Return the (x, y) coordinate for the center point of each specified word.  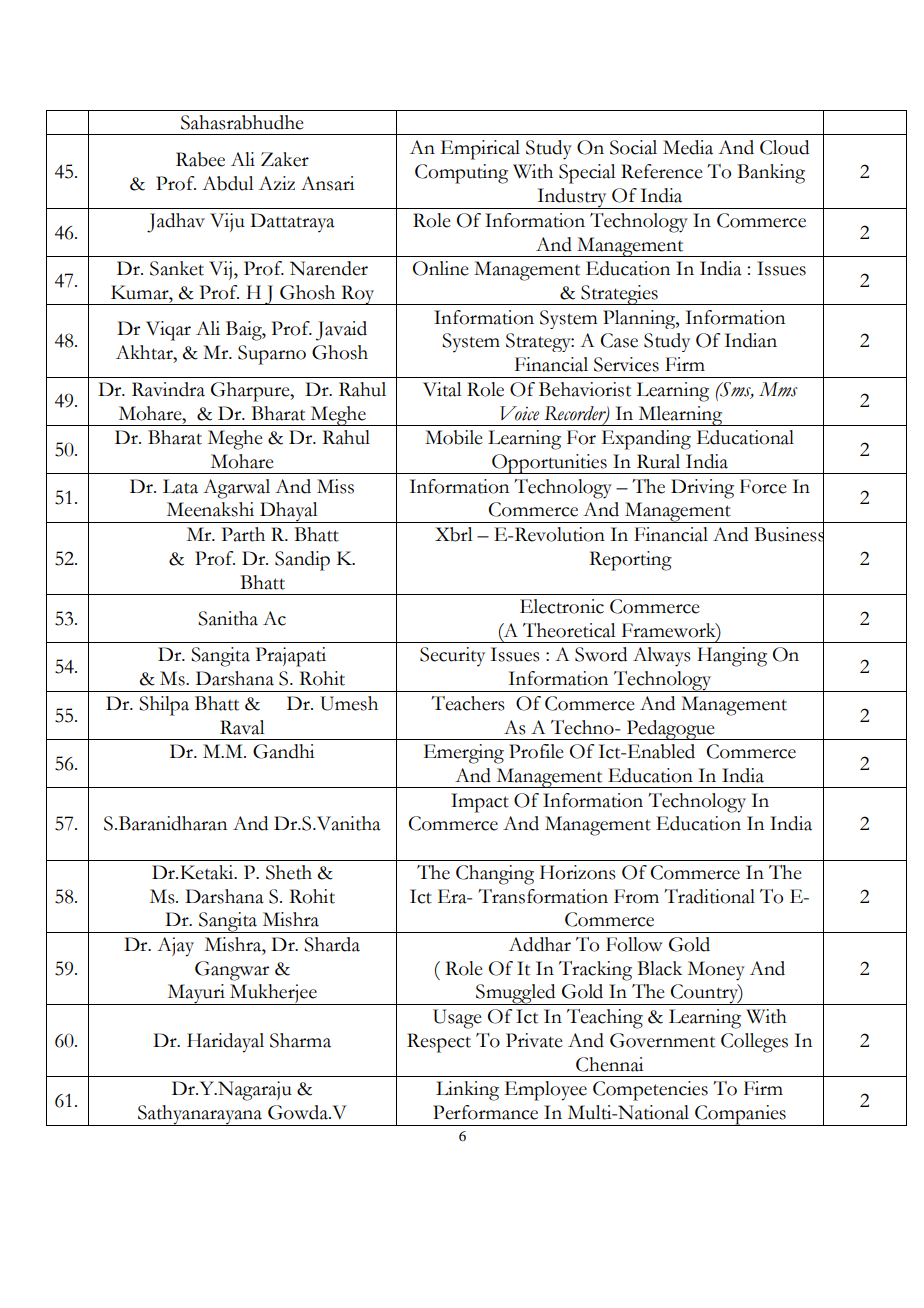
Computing (461, 174)
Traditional (709, 896)
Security (452, 657)
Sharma (300, 1040)
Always (662, 657)
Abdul (228, 183)
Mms (778, 389)
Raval (242, 727)
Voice (519, 413)
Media (688, 147)
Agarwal (236, 489)
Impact (480, 803)
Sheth (289, 872)
